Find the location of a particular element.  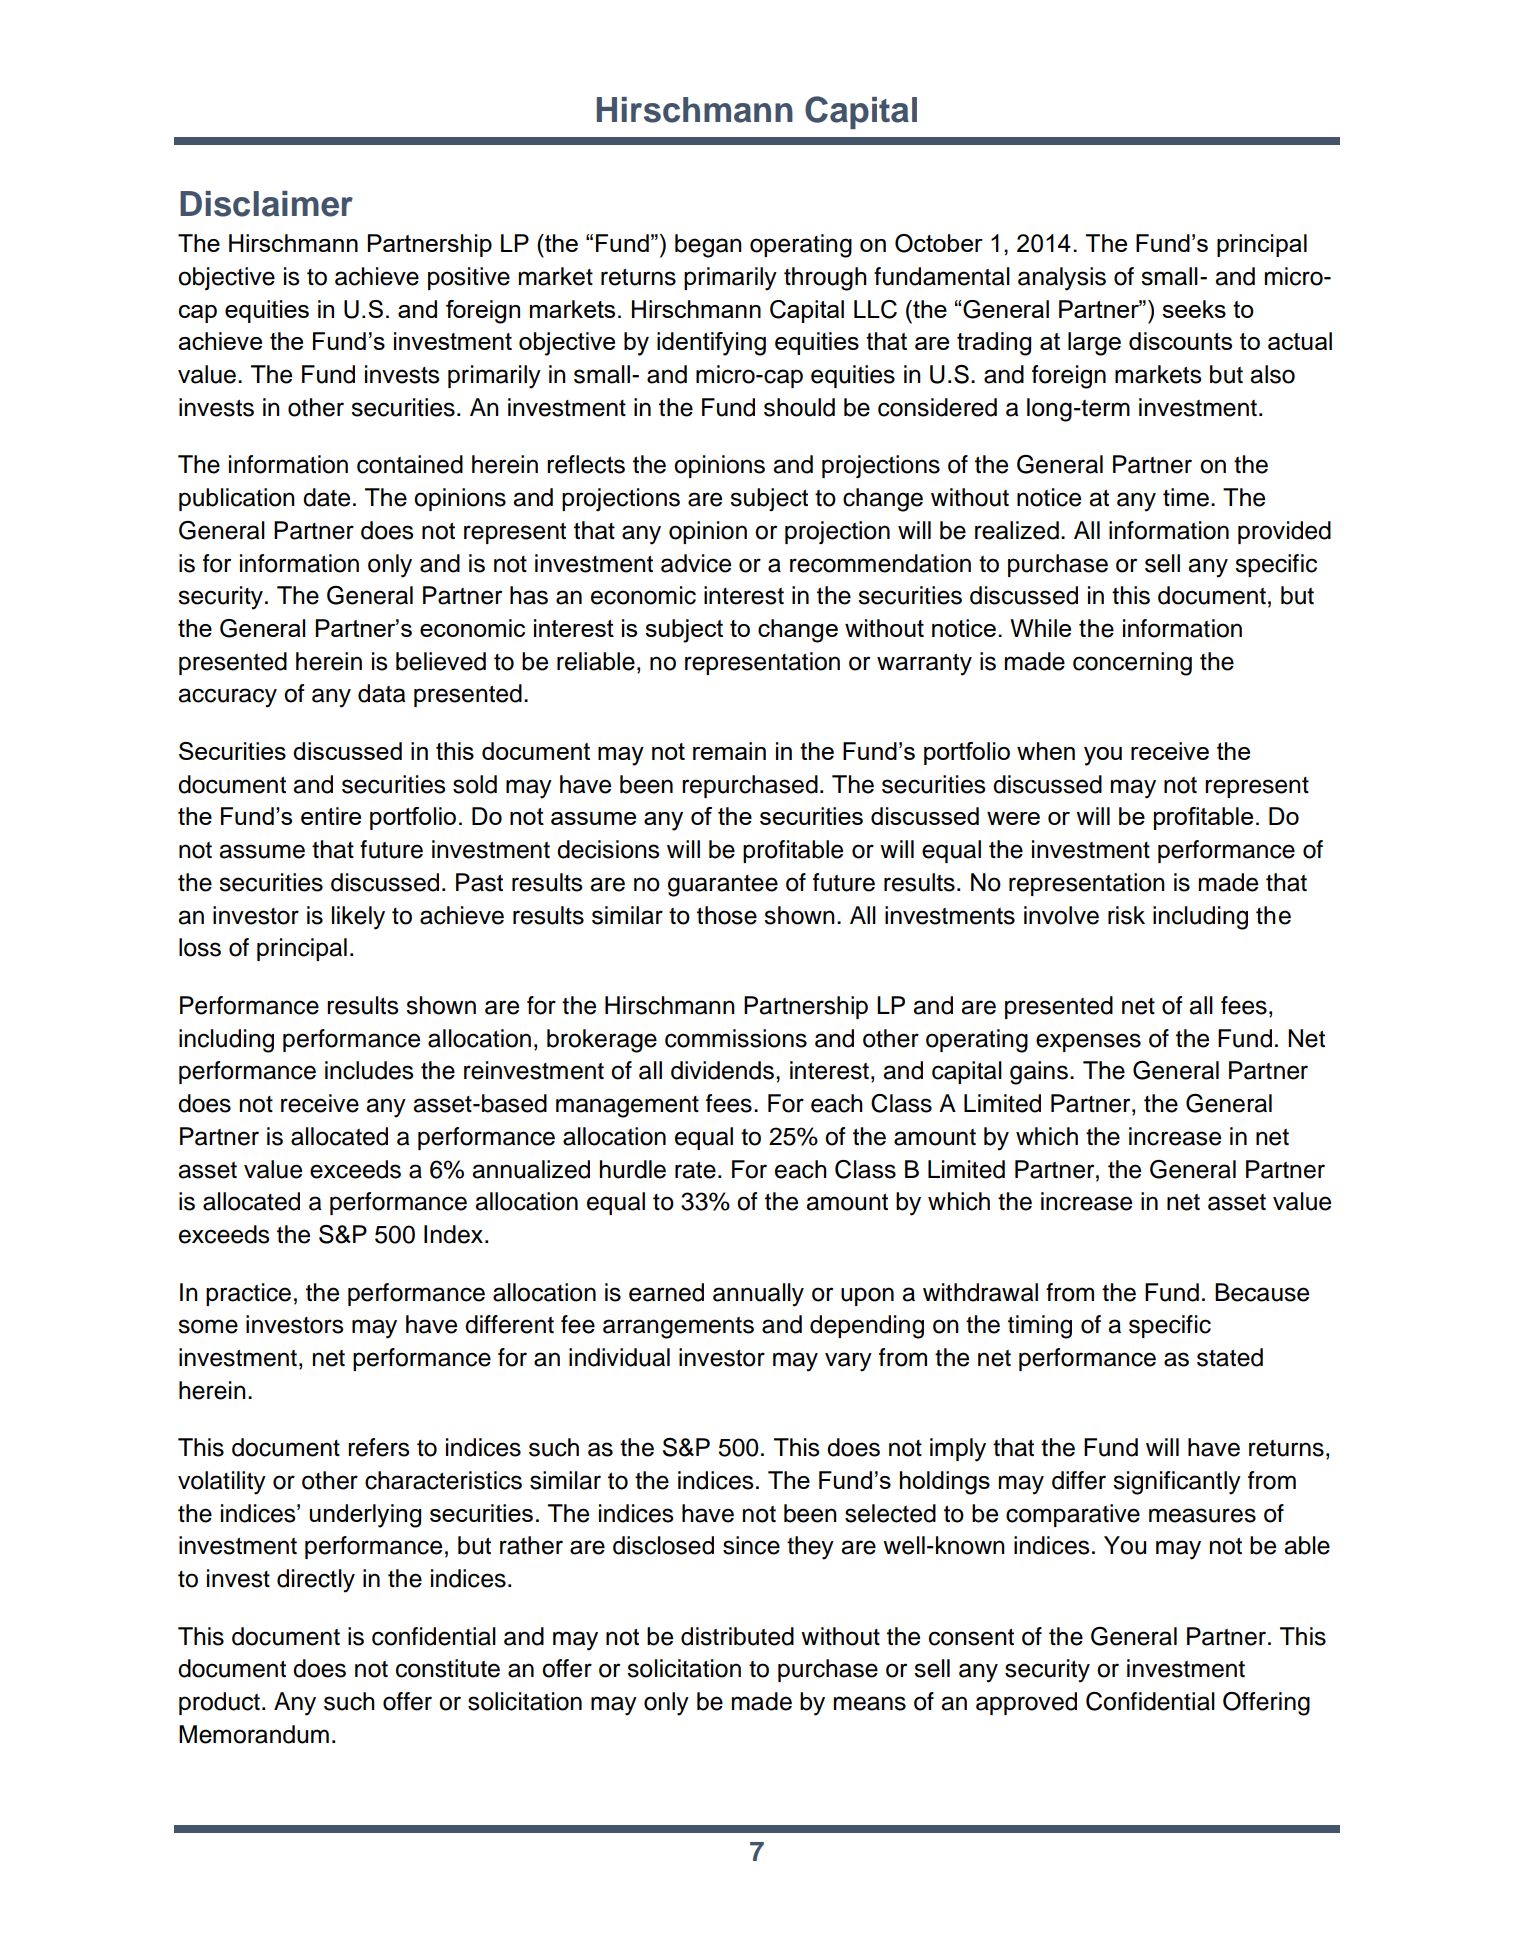

stated is located at coordinates (1230, 1357).
